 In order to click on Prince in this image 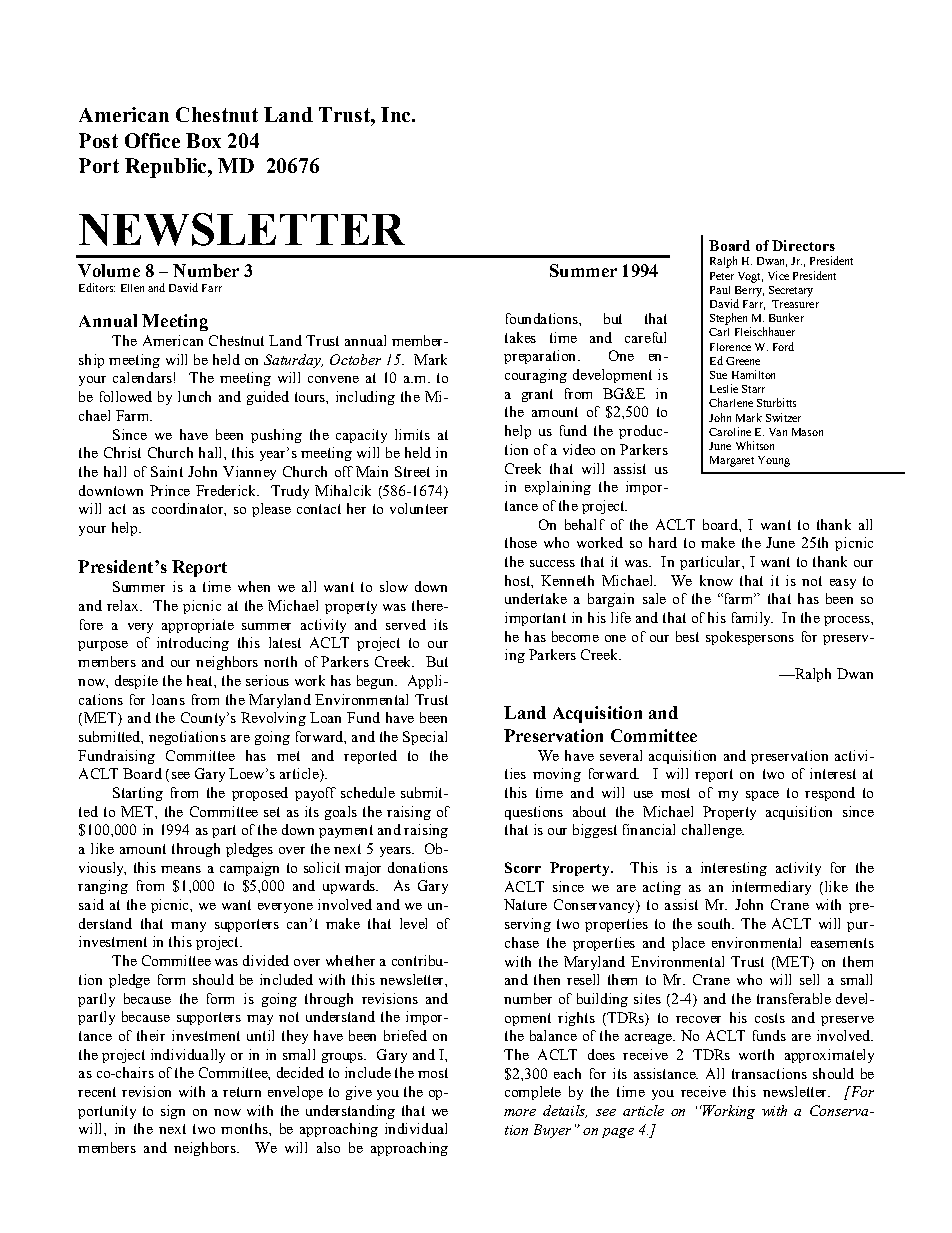, I will do `click(170, 490)`.
